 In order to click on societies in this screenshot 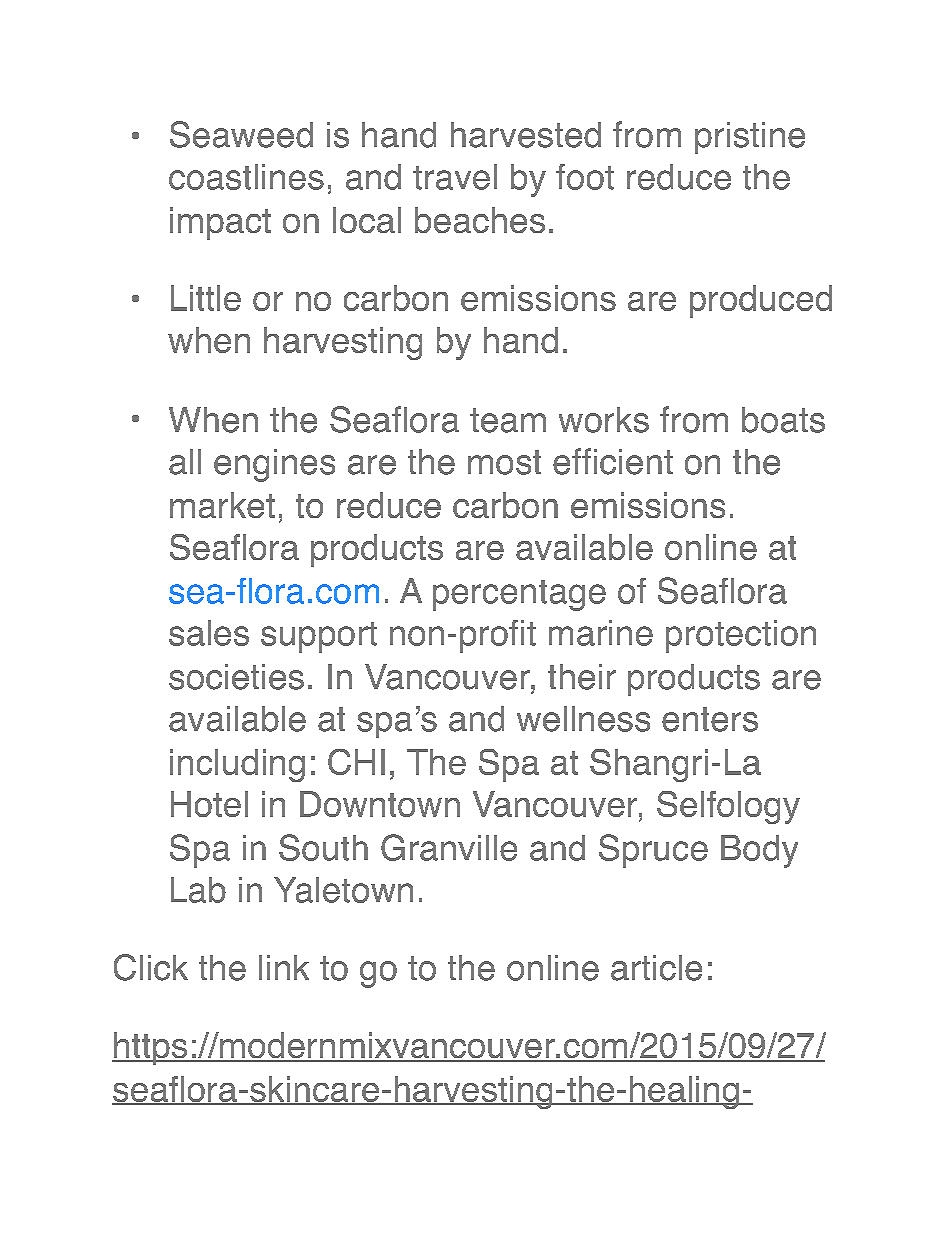, I will do `click(236, 677)`.
